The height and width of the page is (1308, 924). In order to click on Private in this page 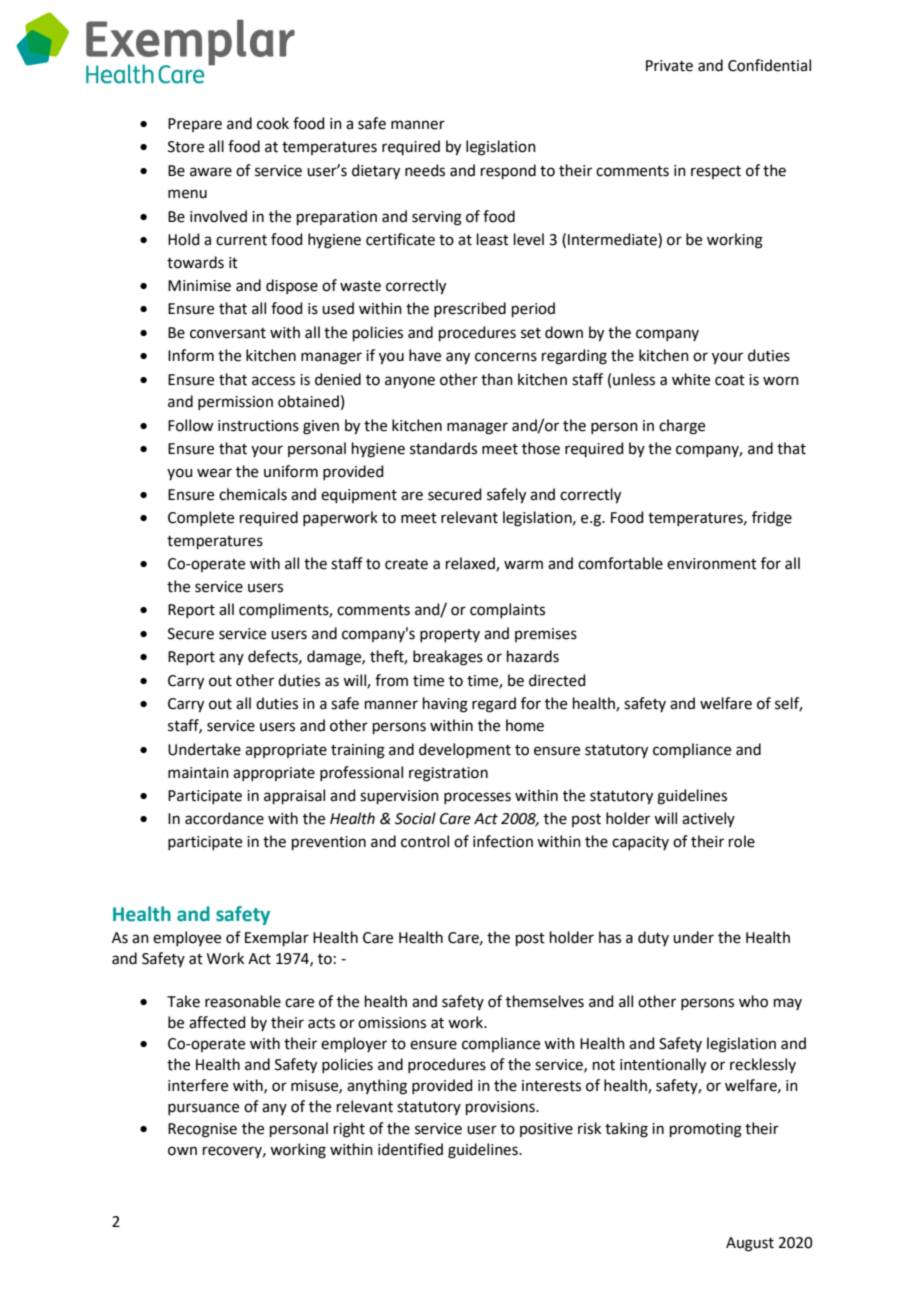, I will do `click(669, 66)`.
